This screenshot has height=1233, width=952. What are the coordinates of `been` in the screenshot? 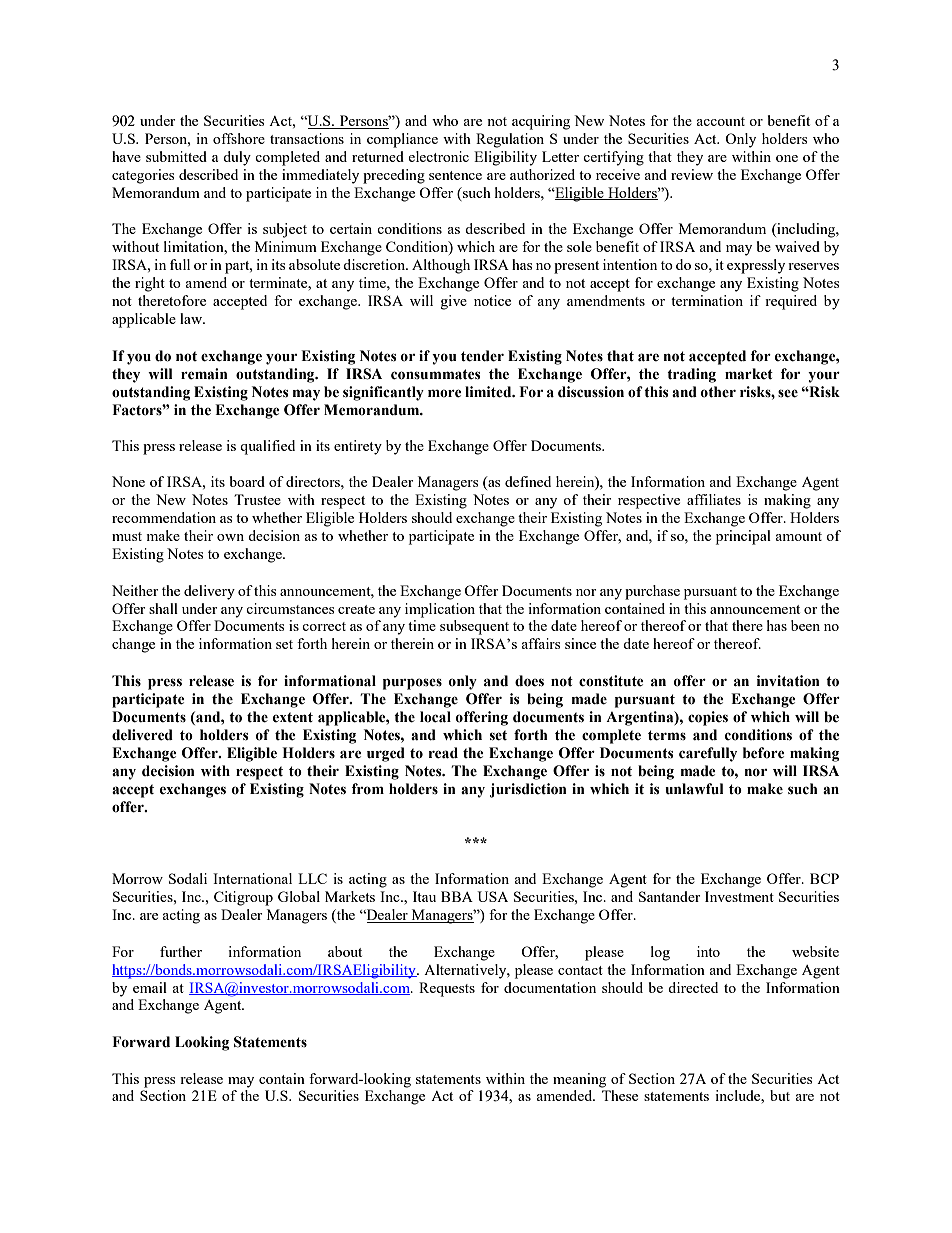 It's located at (805, 625).
